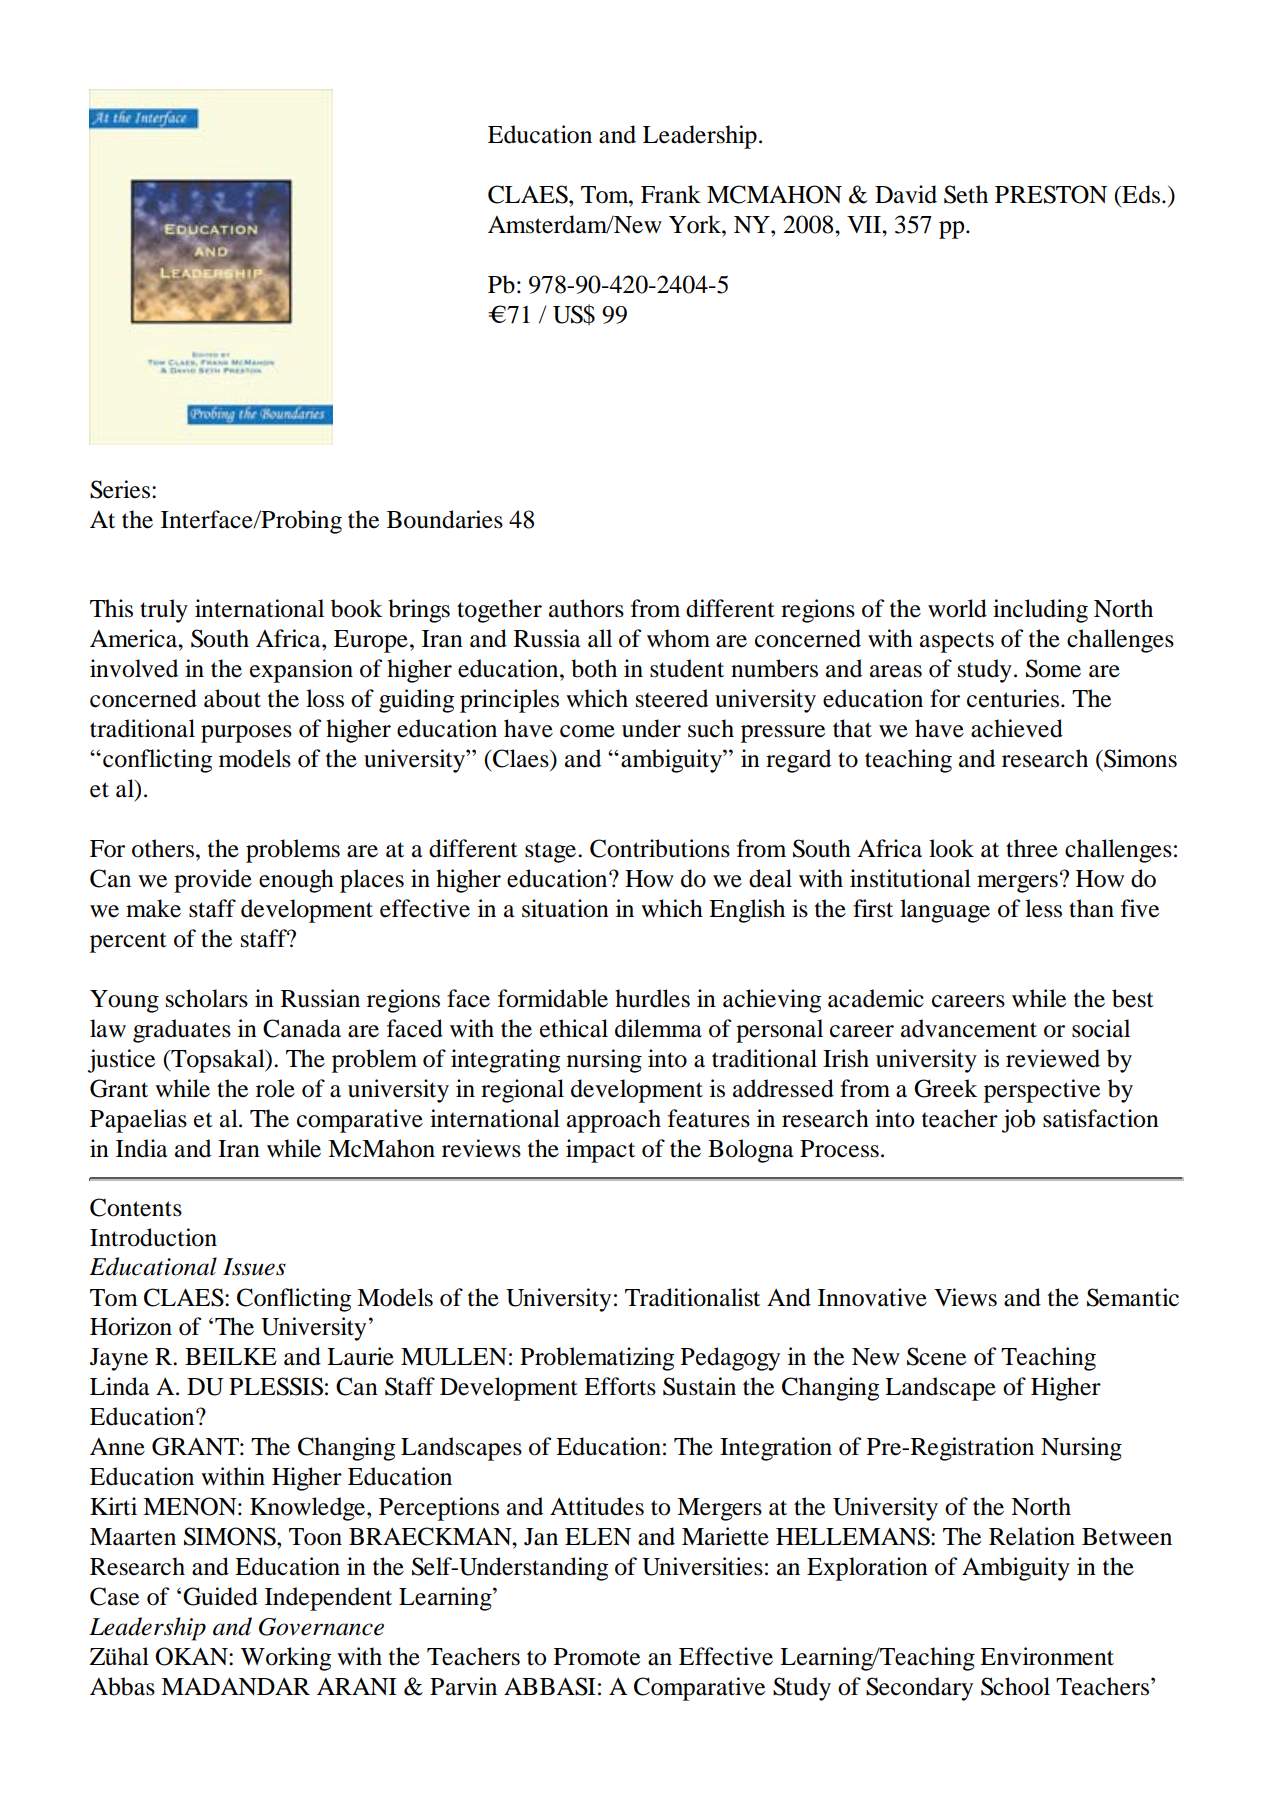  What do you see at coordinates (121, 489) in the screenshot?
I see `Series` at bounding box center [121, 489].
